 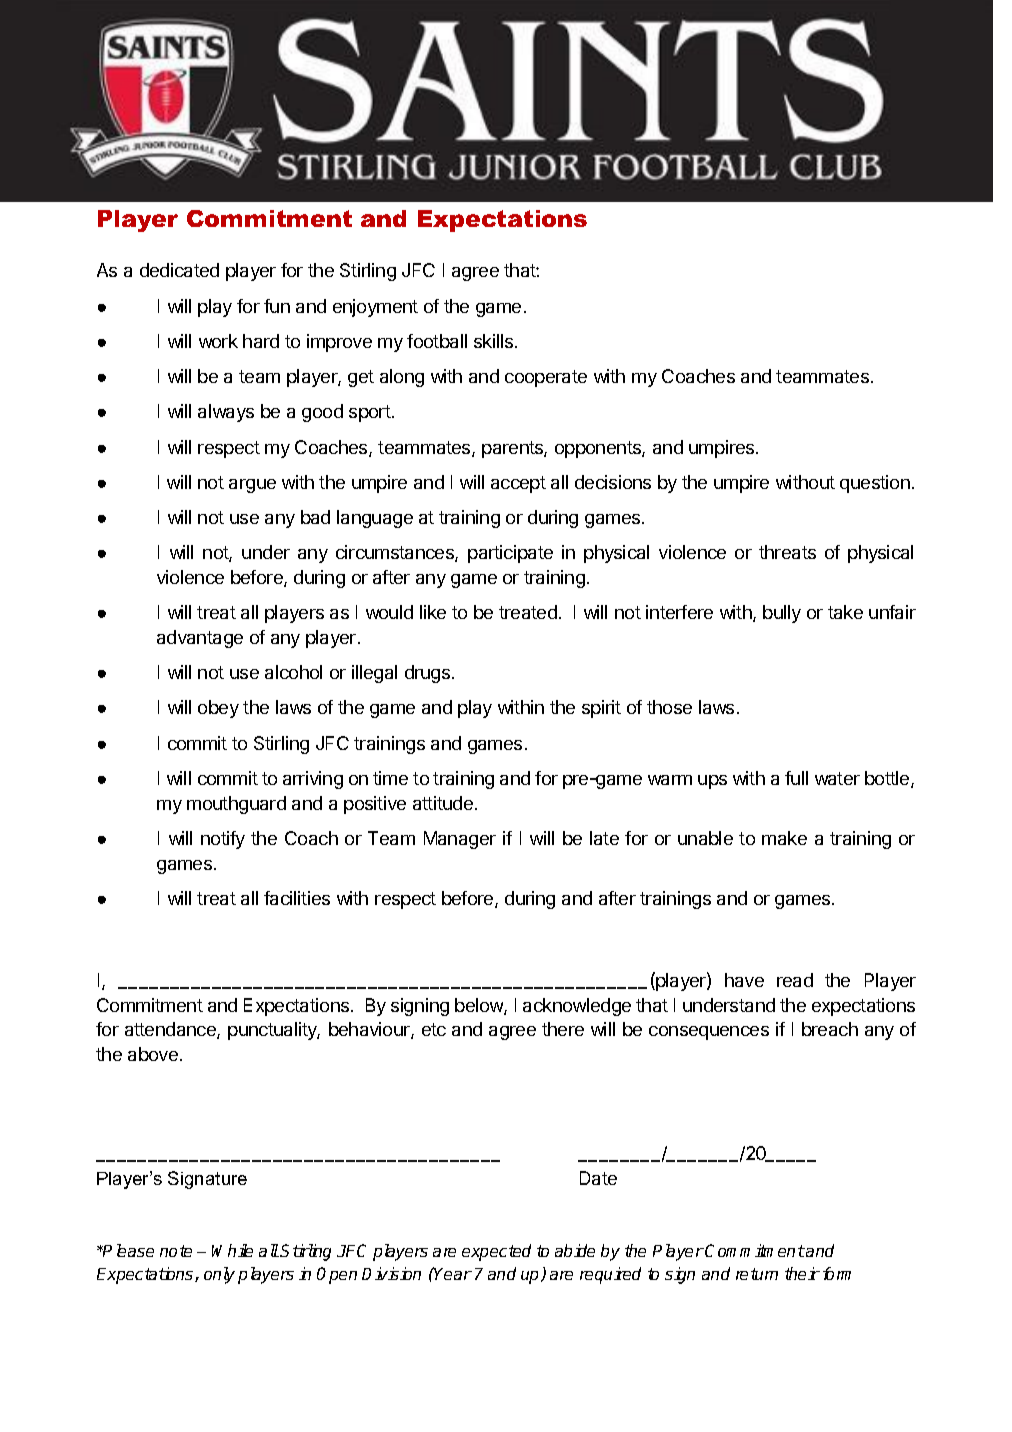 What do you see at coordinates (443, 803) in the document?
I see `attitude` at bounding box center [443, 803].
